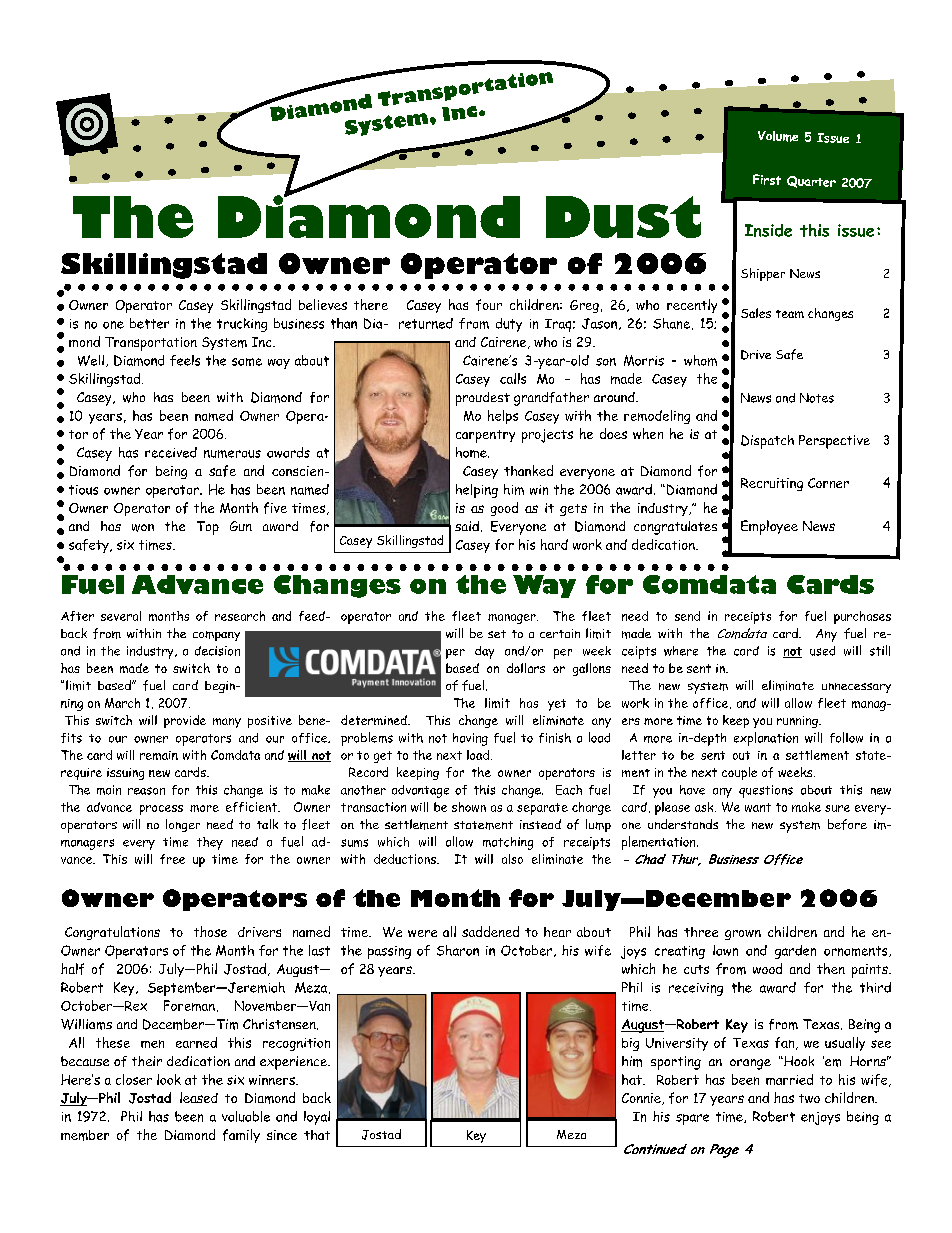 Image resolution: width=952 pixels, height=1233 pixels. I want to click on four, so click(489, 305).
